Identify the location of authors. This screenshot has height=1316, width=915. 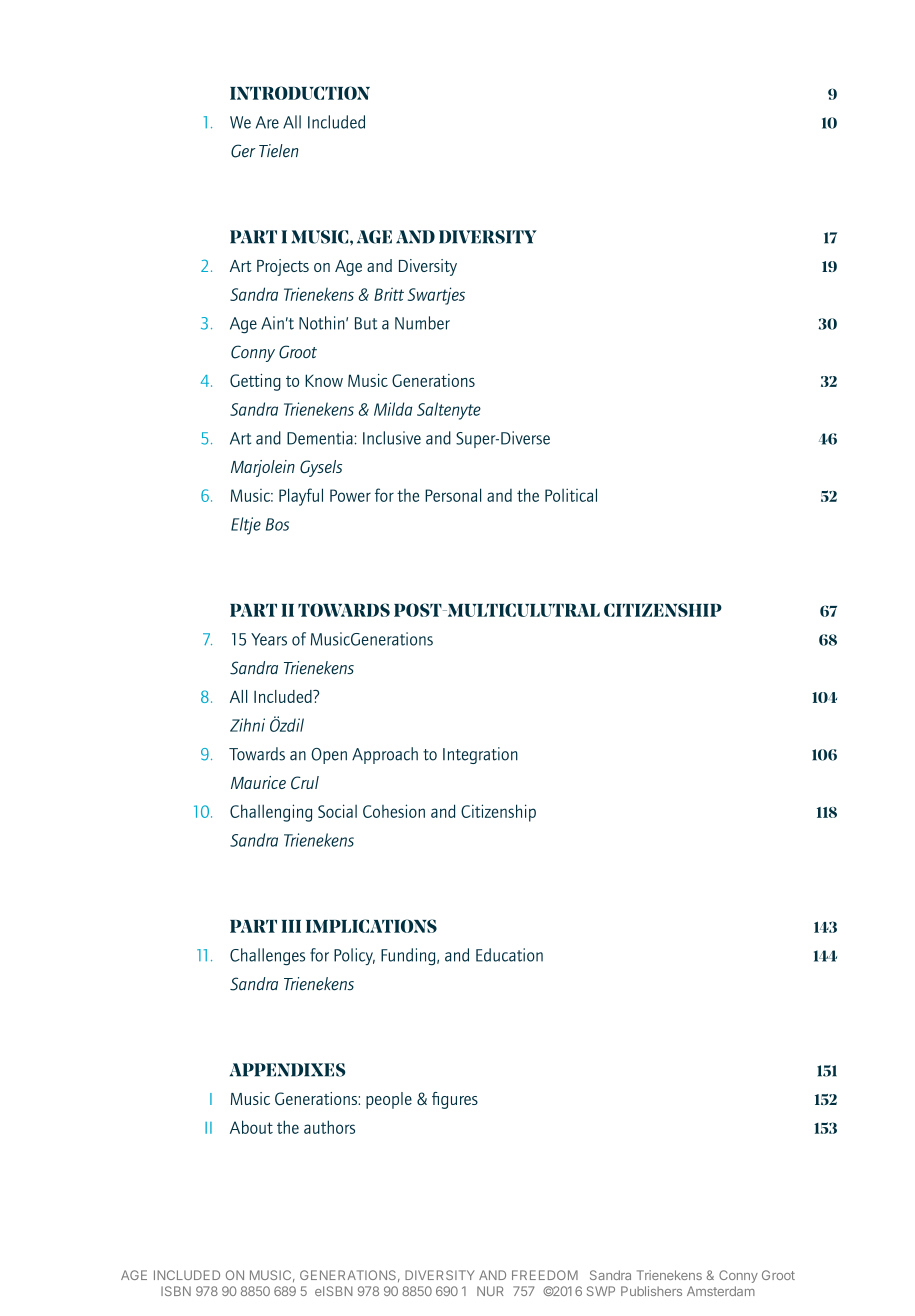
(329, 1127).
